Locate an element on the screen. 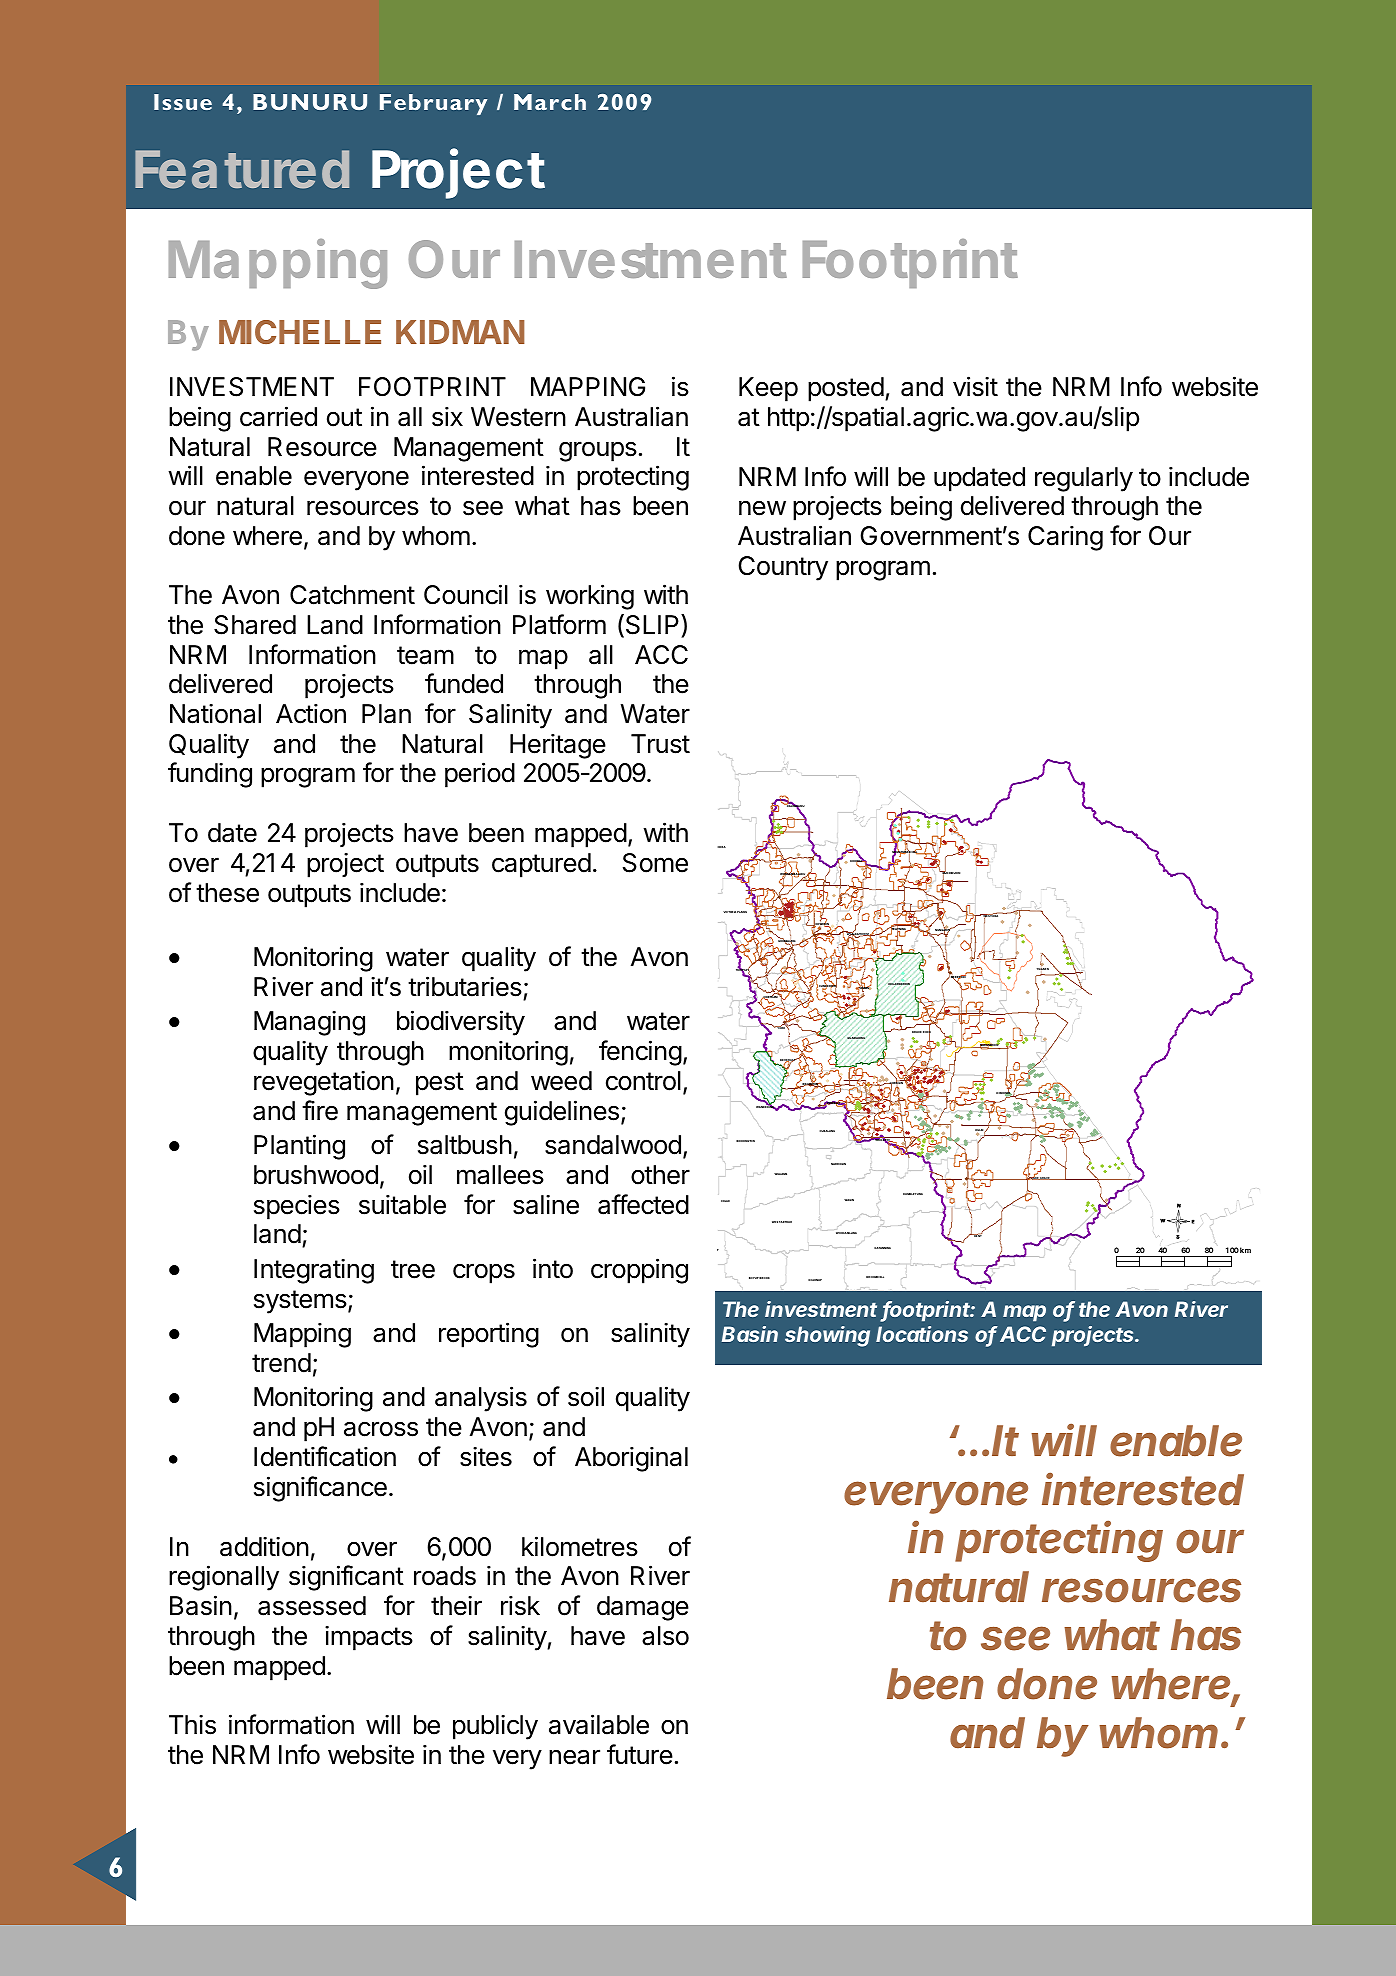 This screenshot has height=1976, width=1396. ROCK is located at coordinates (927, 1032).
